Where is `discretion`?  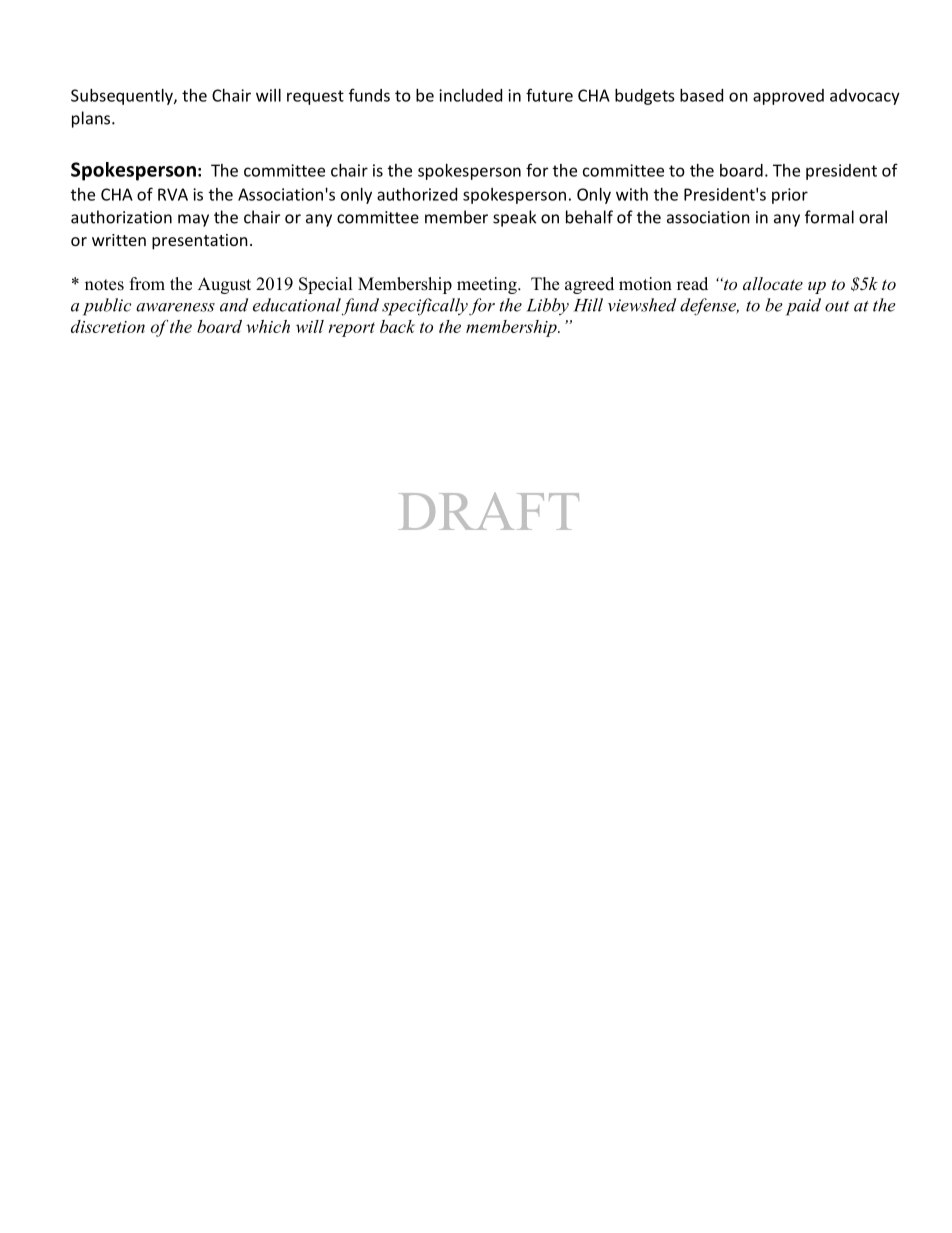 discretion is located at coordinates (108, 326).
